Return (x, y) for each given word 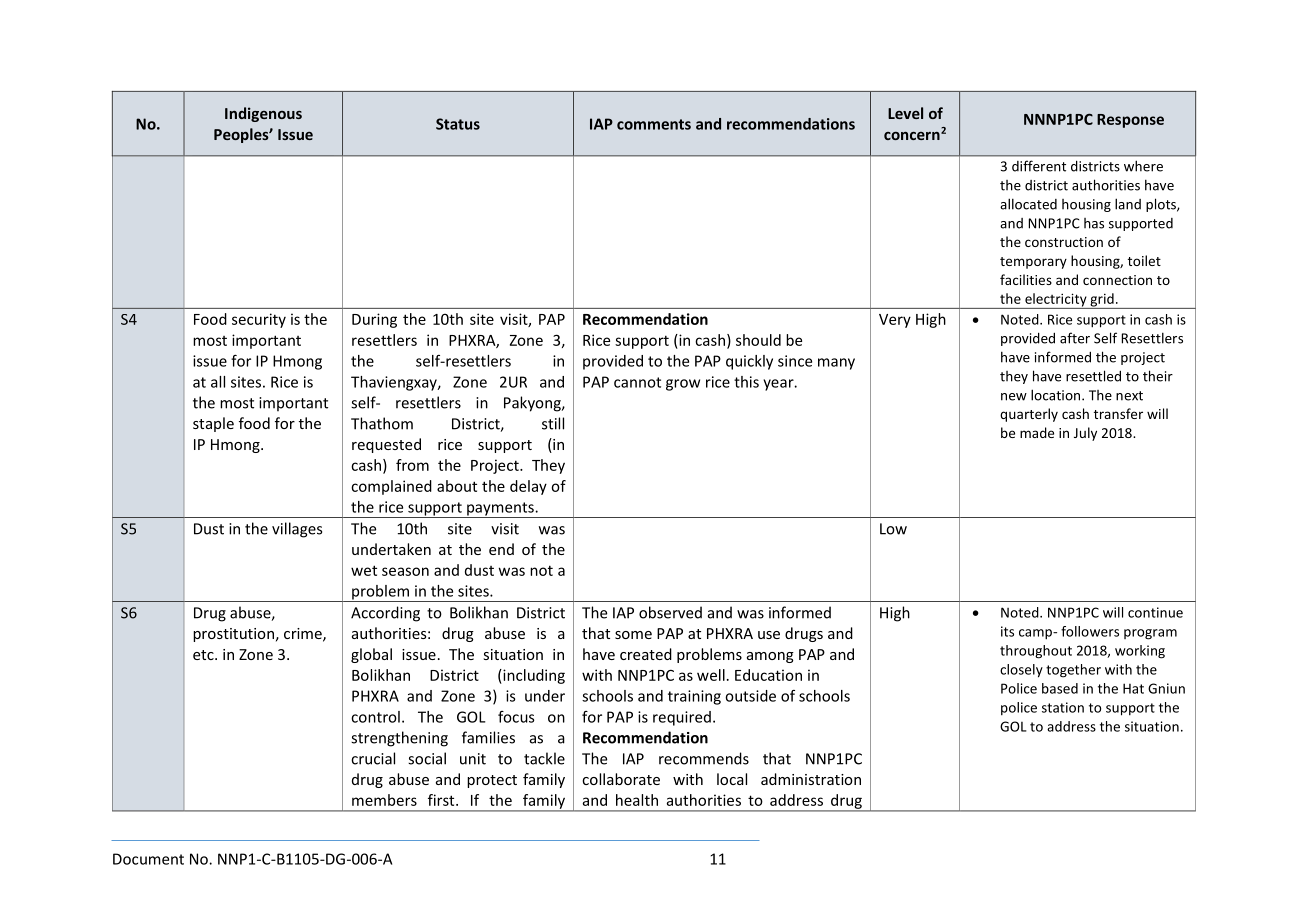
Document (148, 859)
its (1007, 631)
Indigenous (263, 114)
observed (670, 612)
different (1039, 166)
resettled (1093, 376)
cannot (637, 382)
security (259, 320)
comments (654, 124)
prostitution (233, 635)
